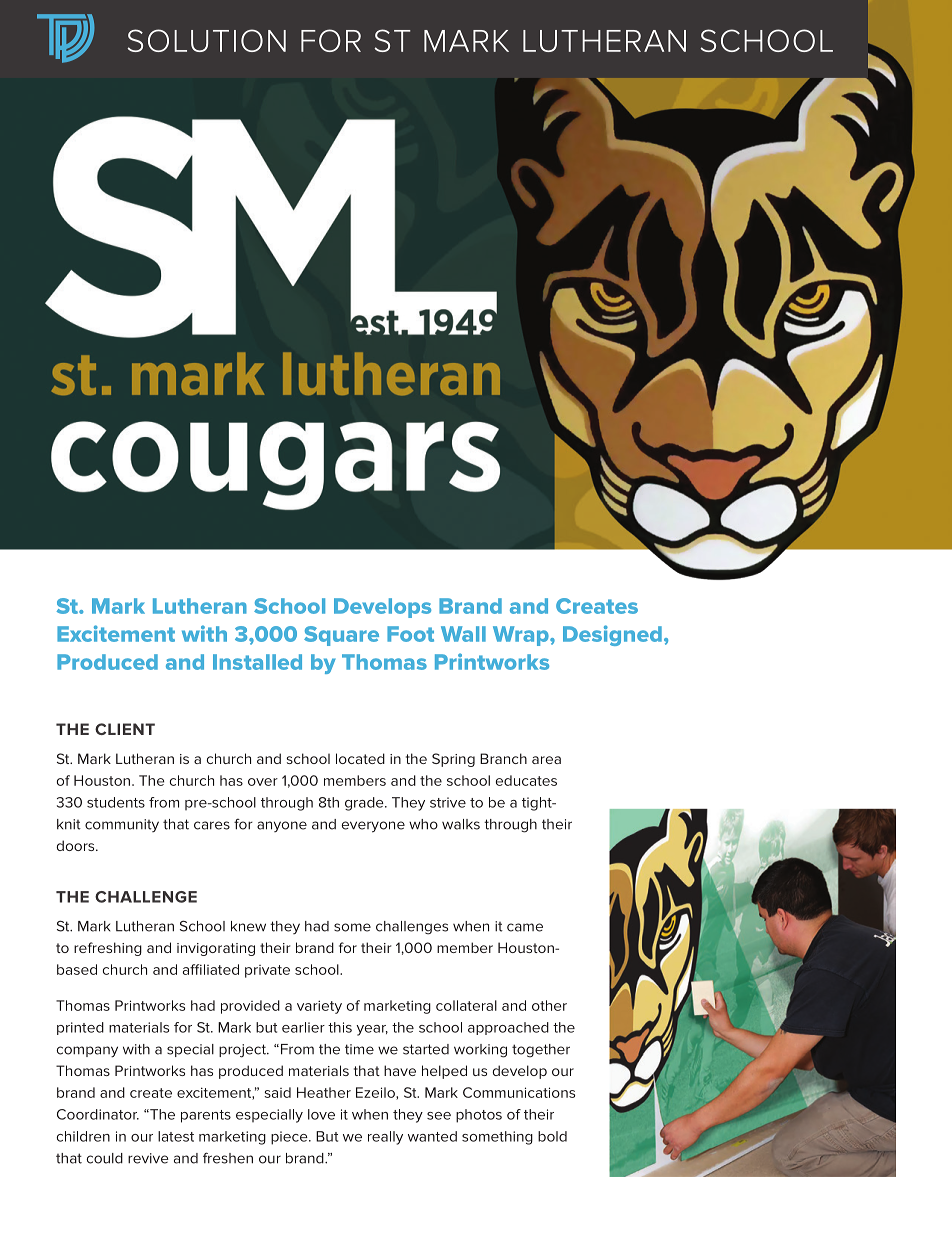 The width and height of the page is (952, 1233). Describe the element at coordinates (206, 40) in the page. I see `SOLUTION` at that location.
